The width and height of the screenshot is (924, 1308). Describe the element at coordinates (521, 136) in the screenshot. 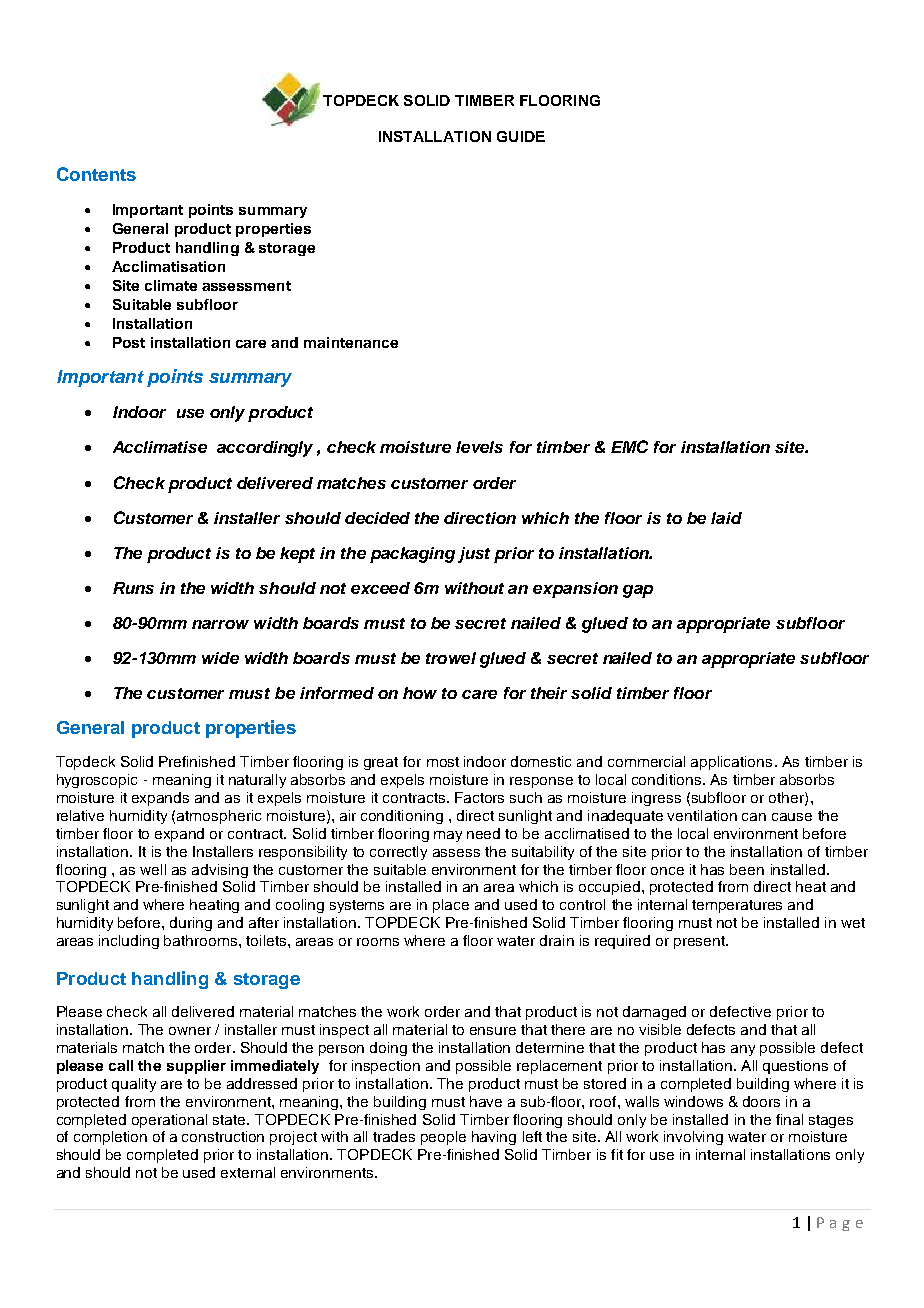

I see `GUIDE` at that location.
